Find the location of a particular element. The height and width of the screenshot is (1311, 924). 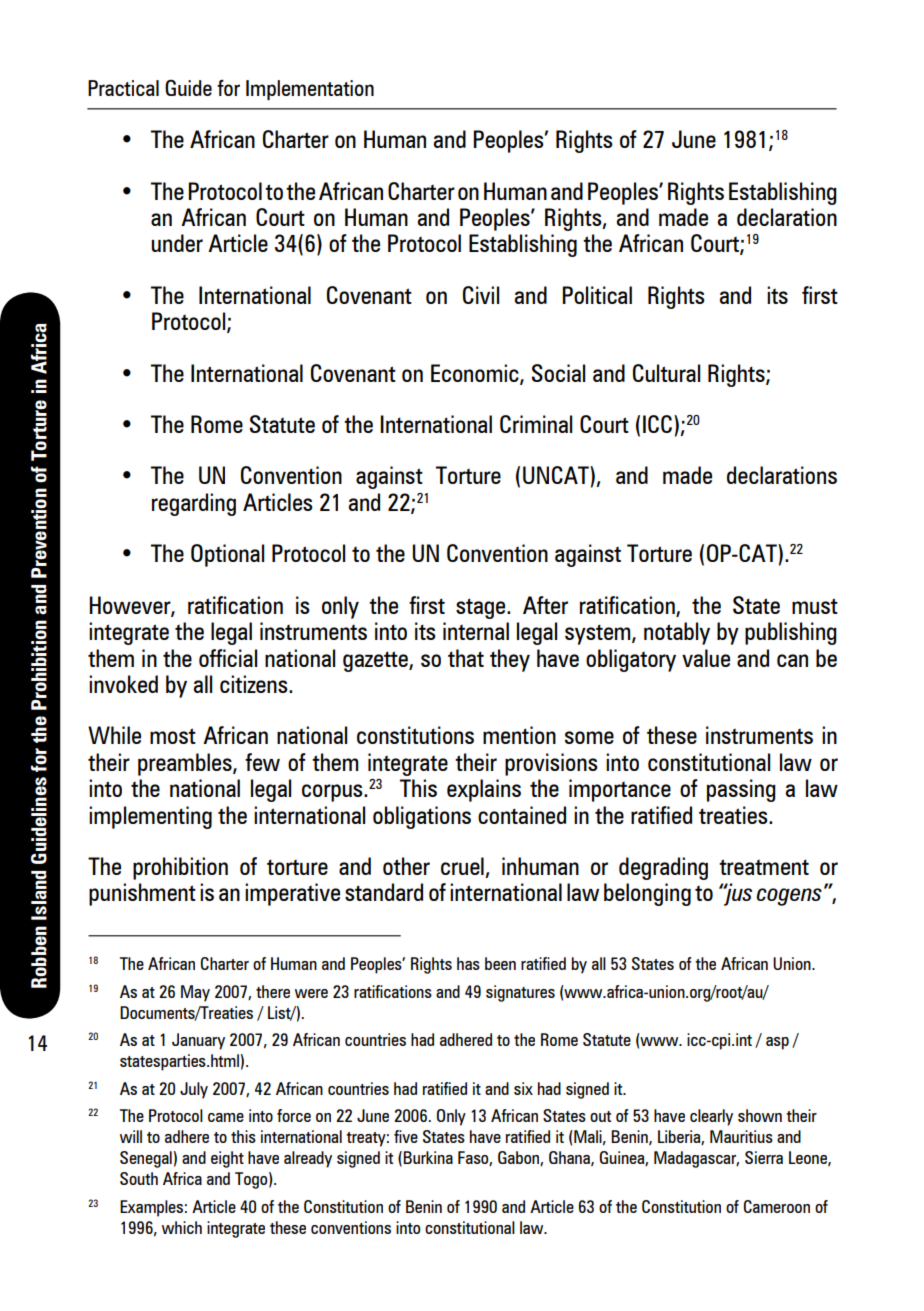

official is located at coordinates (228, 658).
